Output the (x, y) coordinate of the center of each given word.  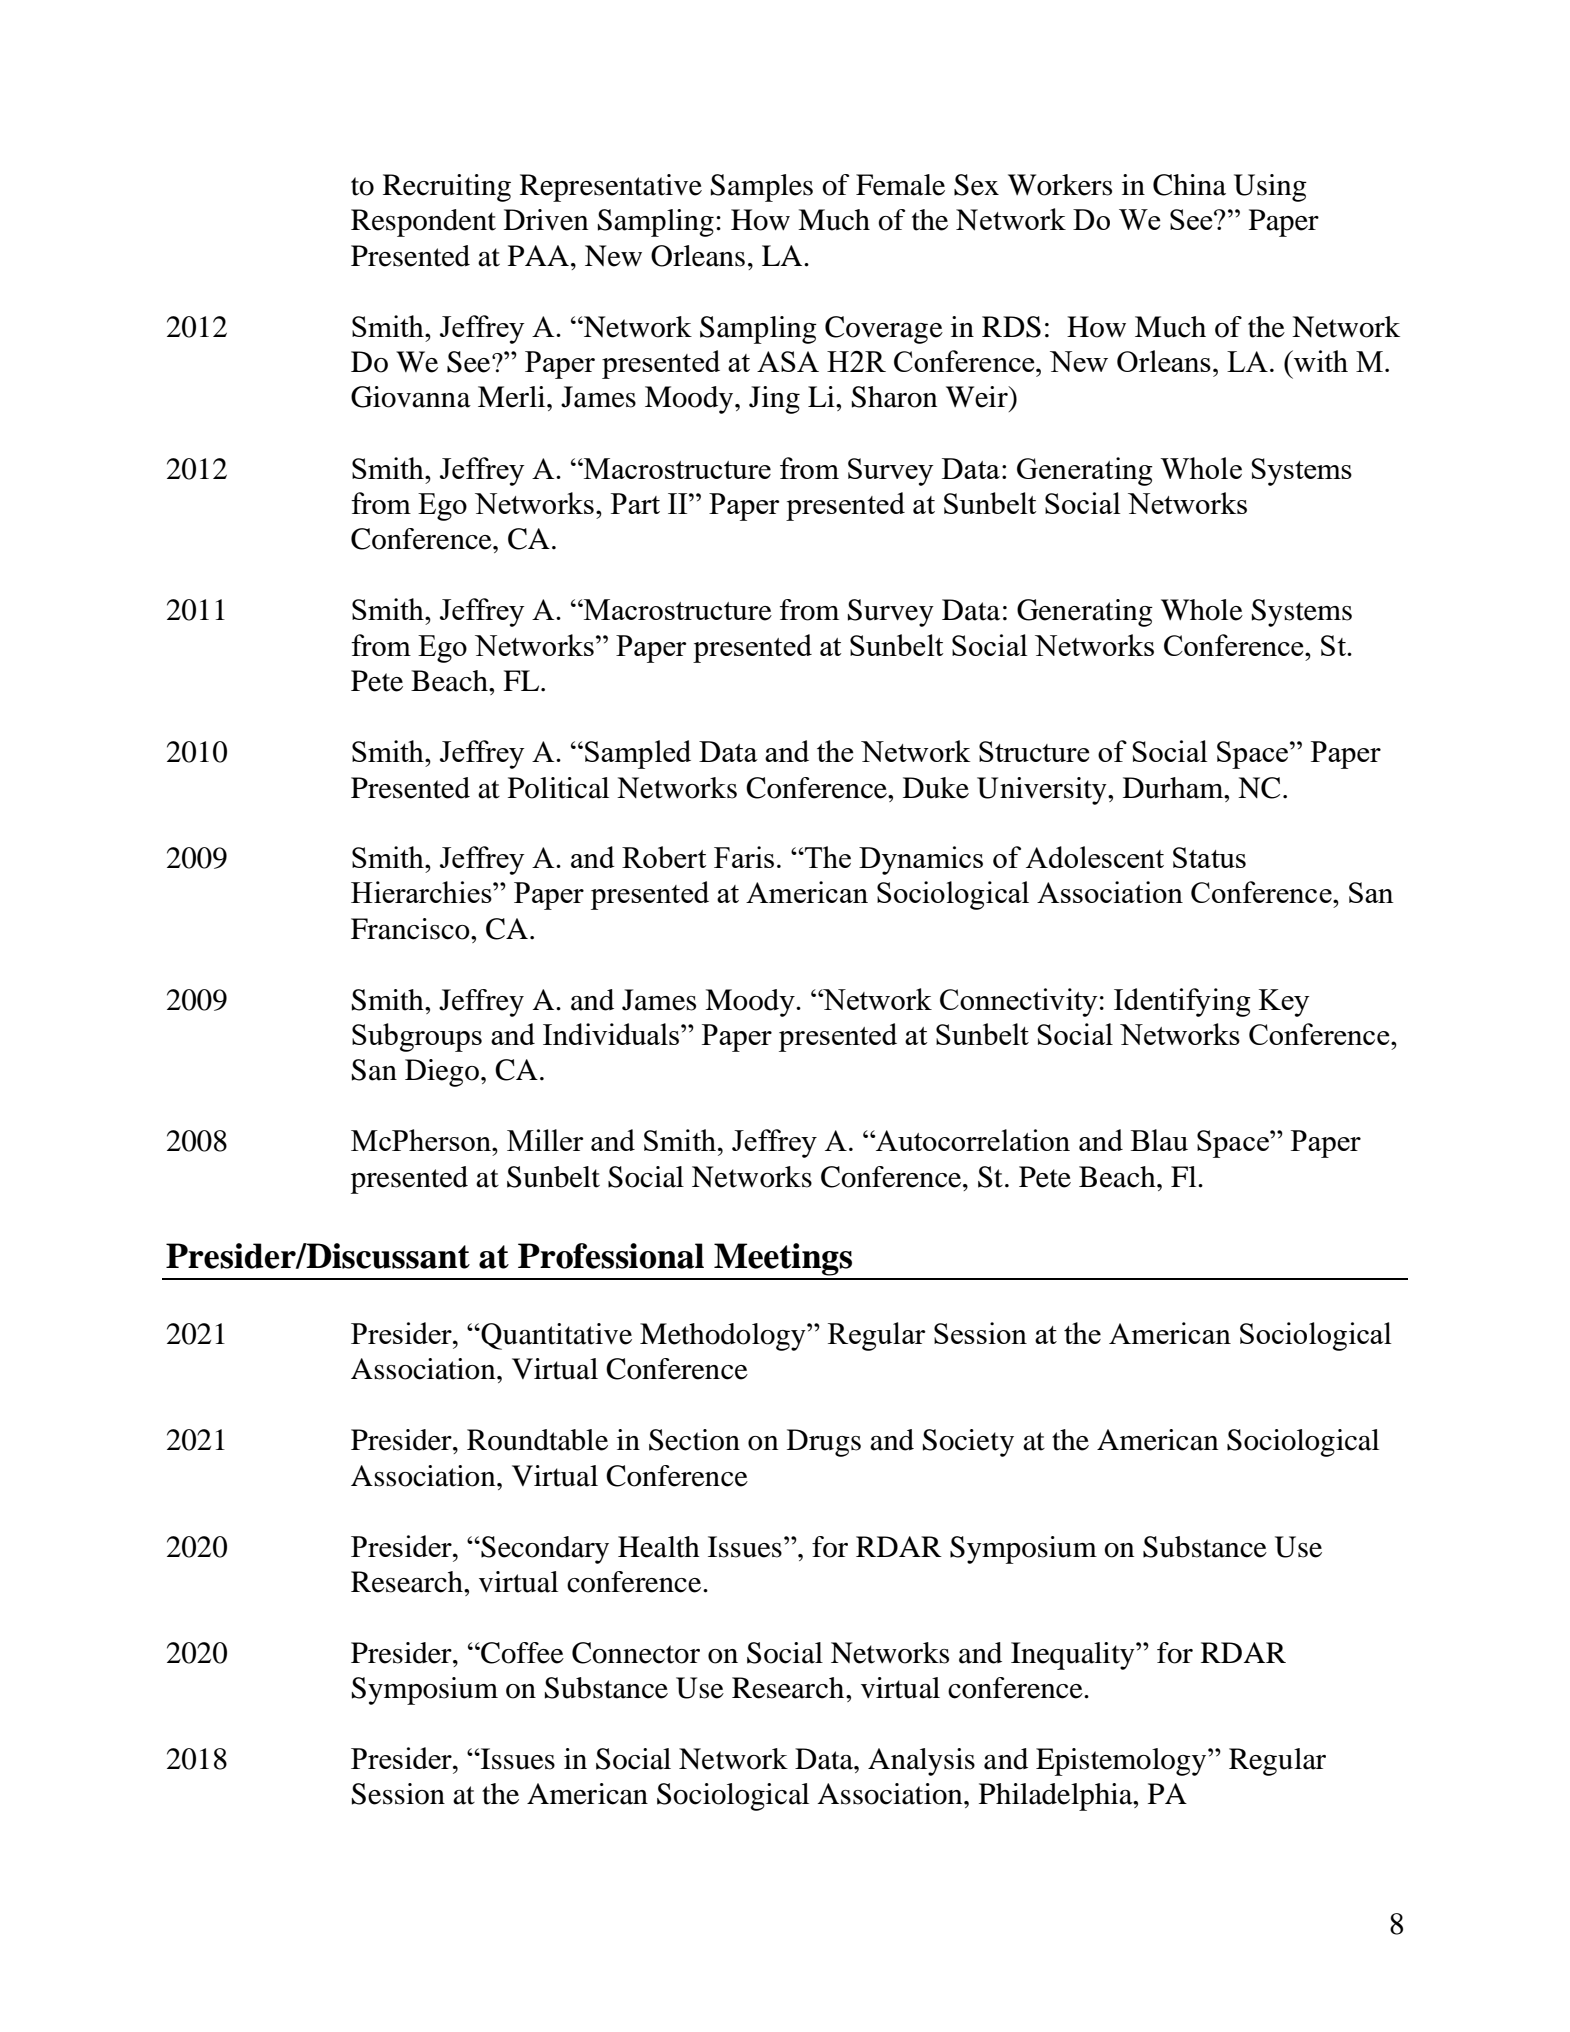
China (1189, 185)
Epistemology (1121, 1762)
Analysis (921, 1762)
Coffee (521, 1653)
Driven (546, 220)
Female (900, 185)
